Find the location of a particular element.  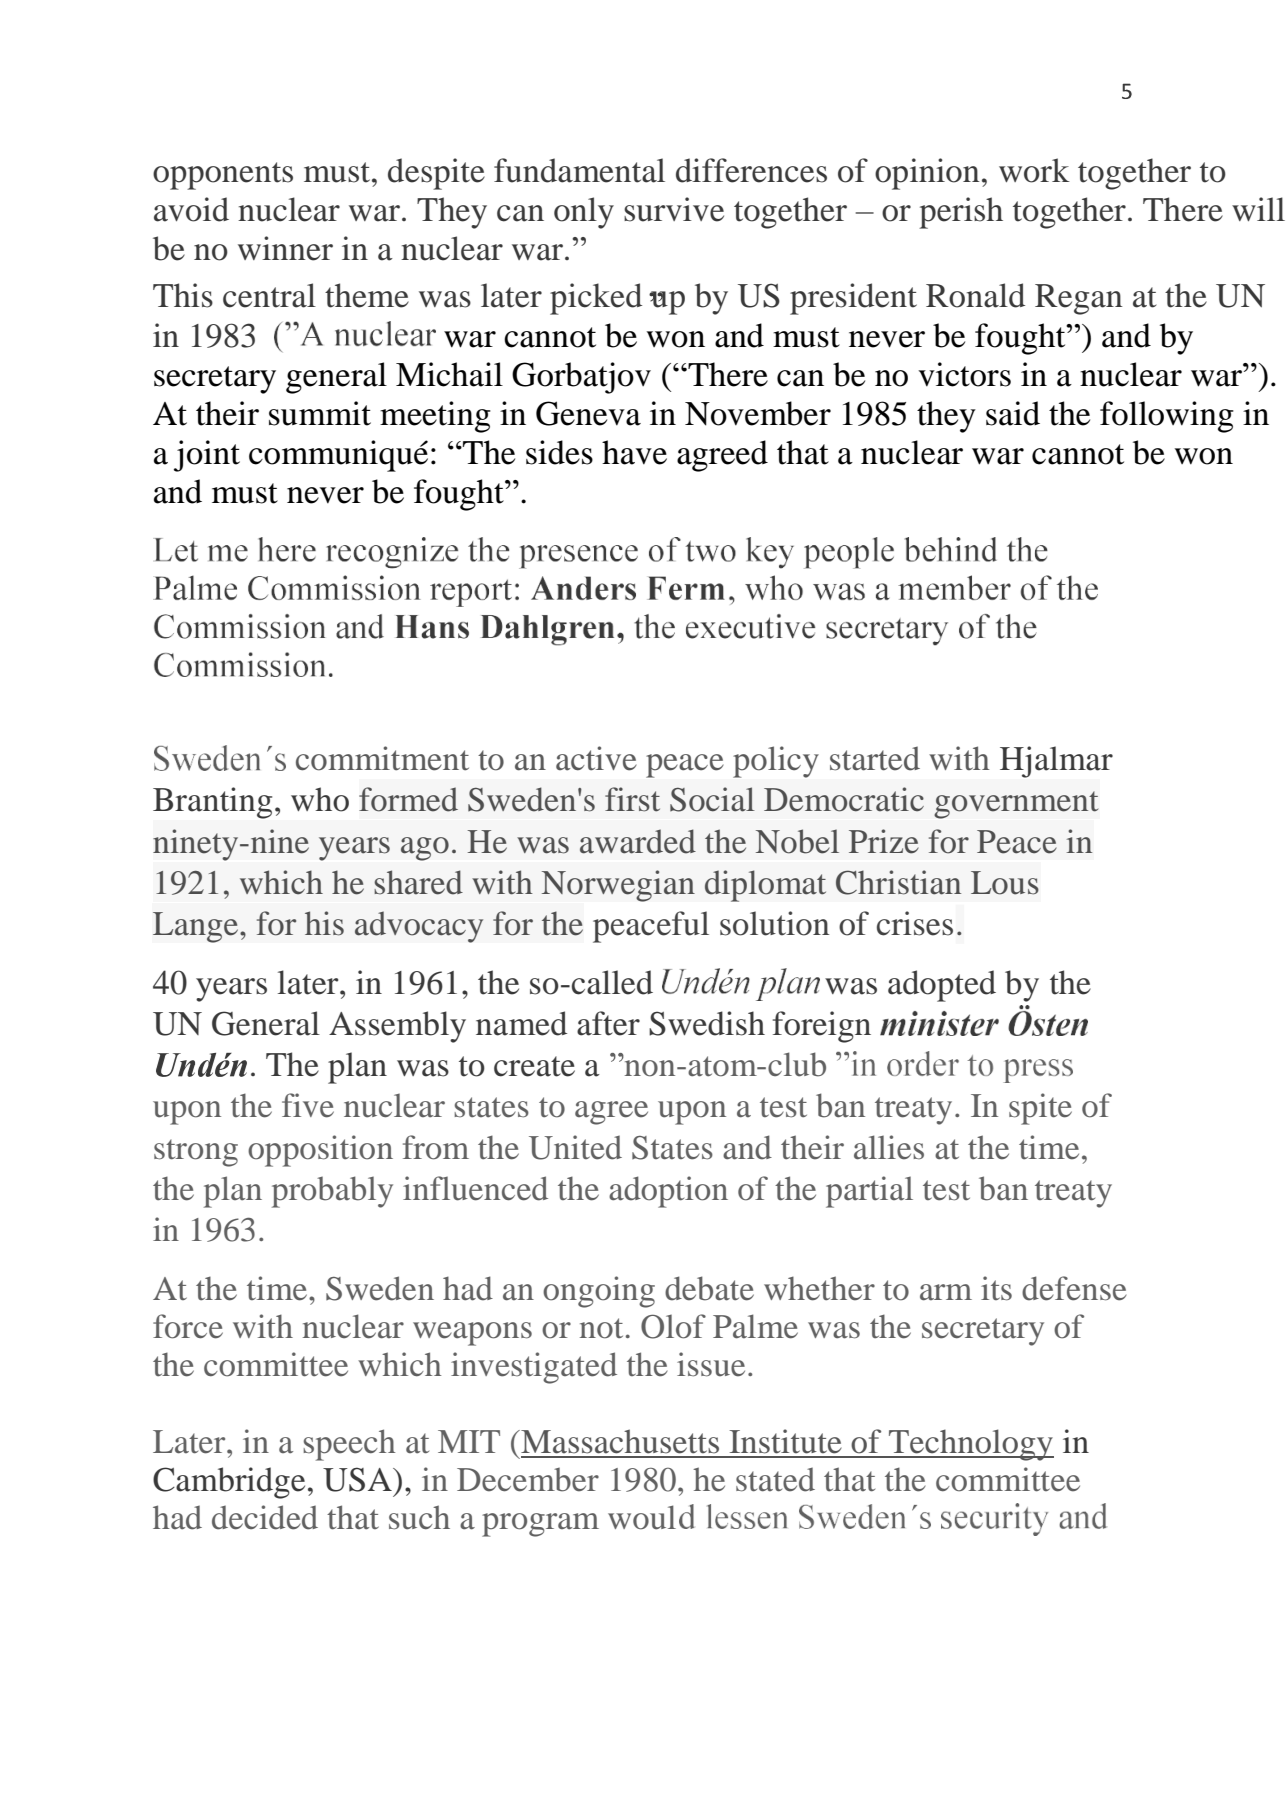

survive is located at coordinates (674, 209).
